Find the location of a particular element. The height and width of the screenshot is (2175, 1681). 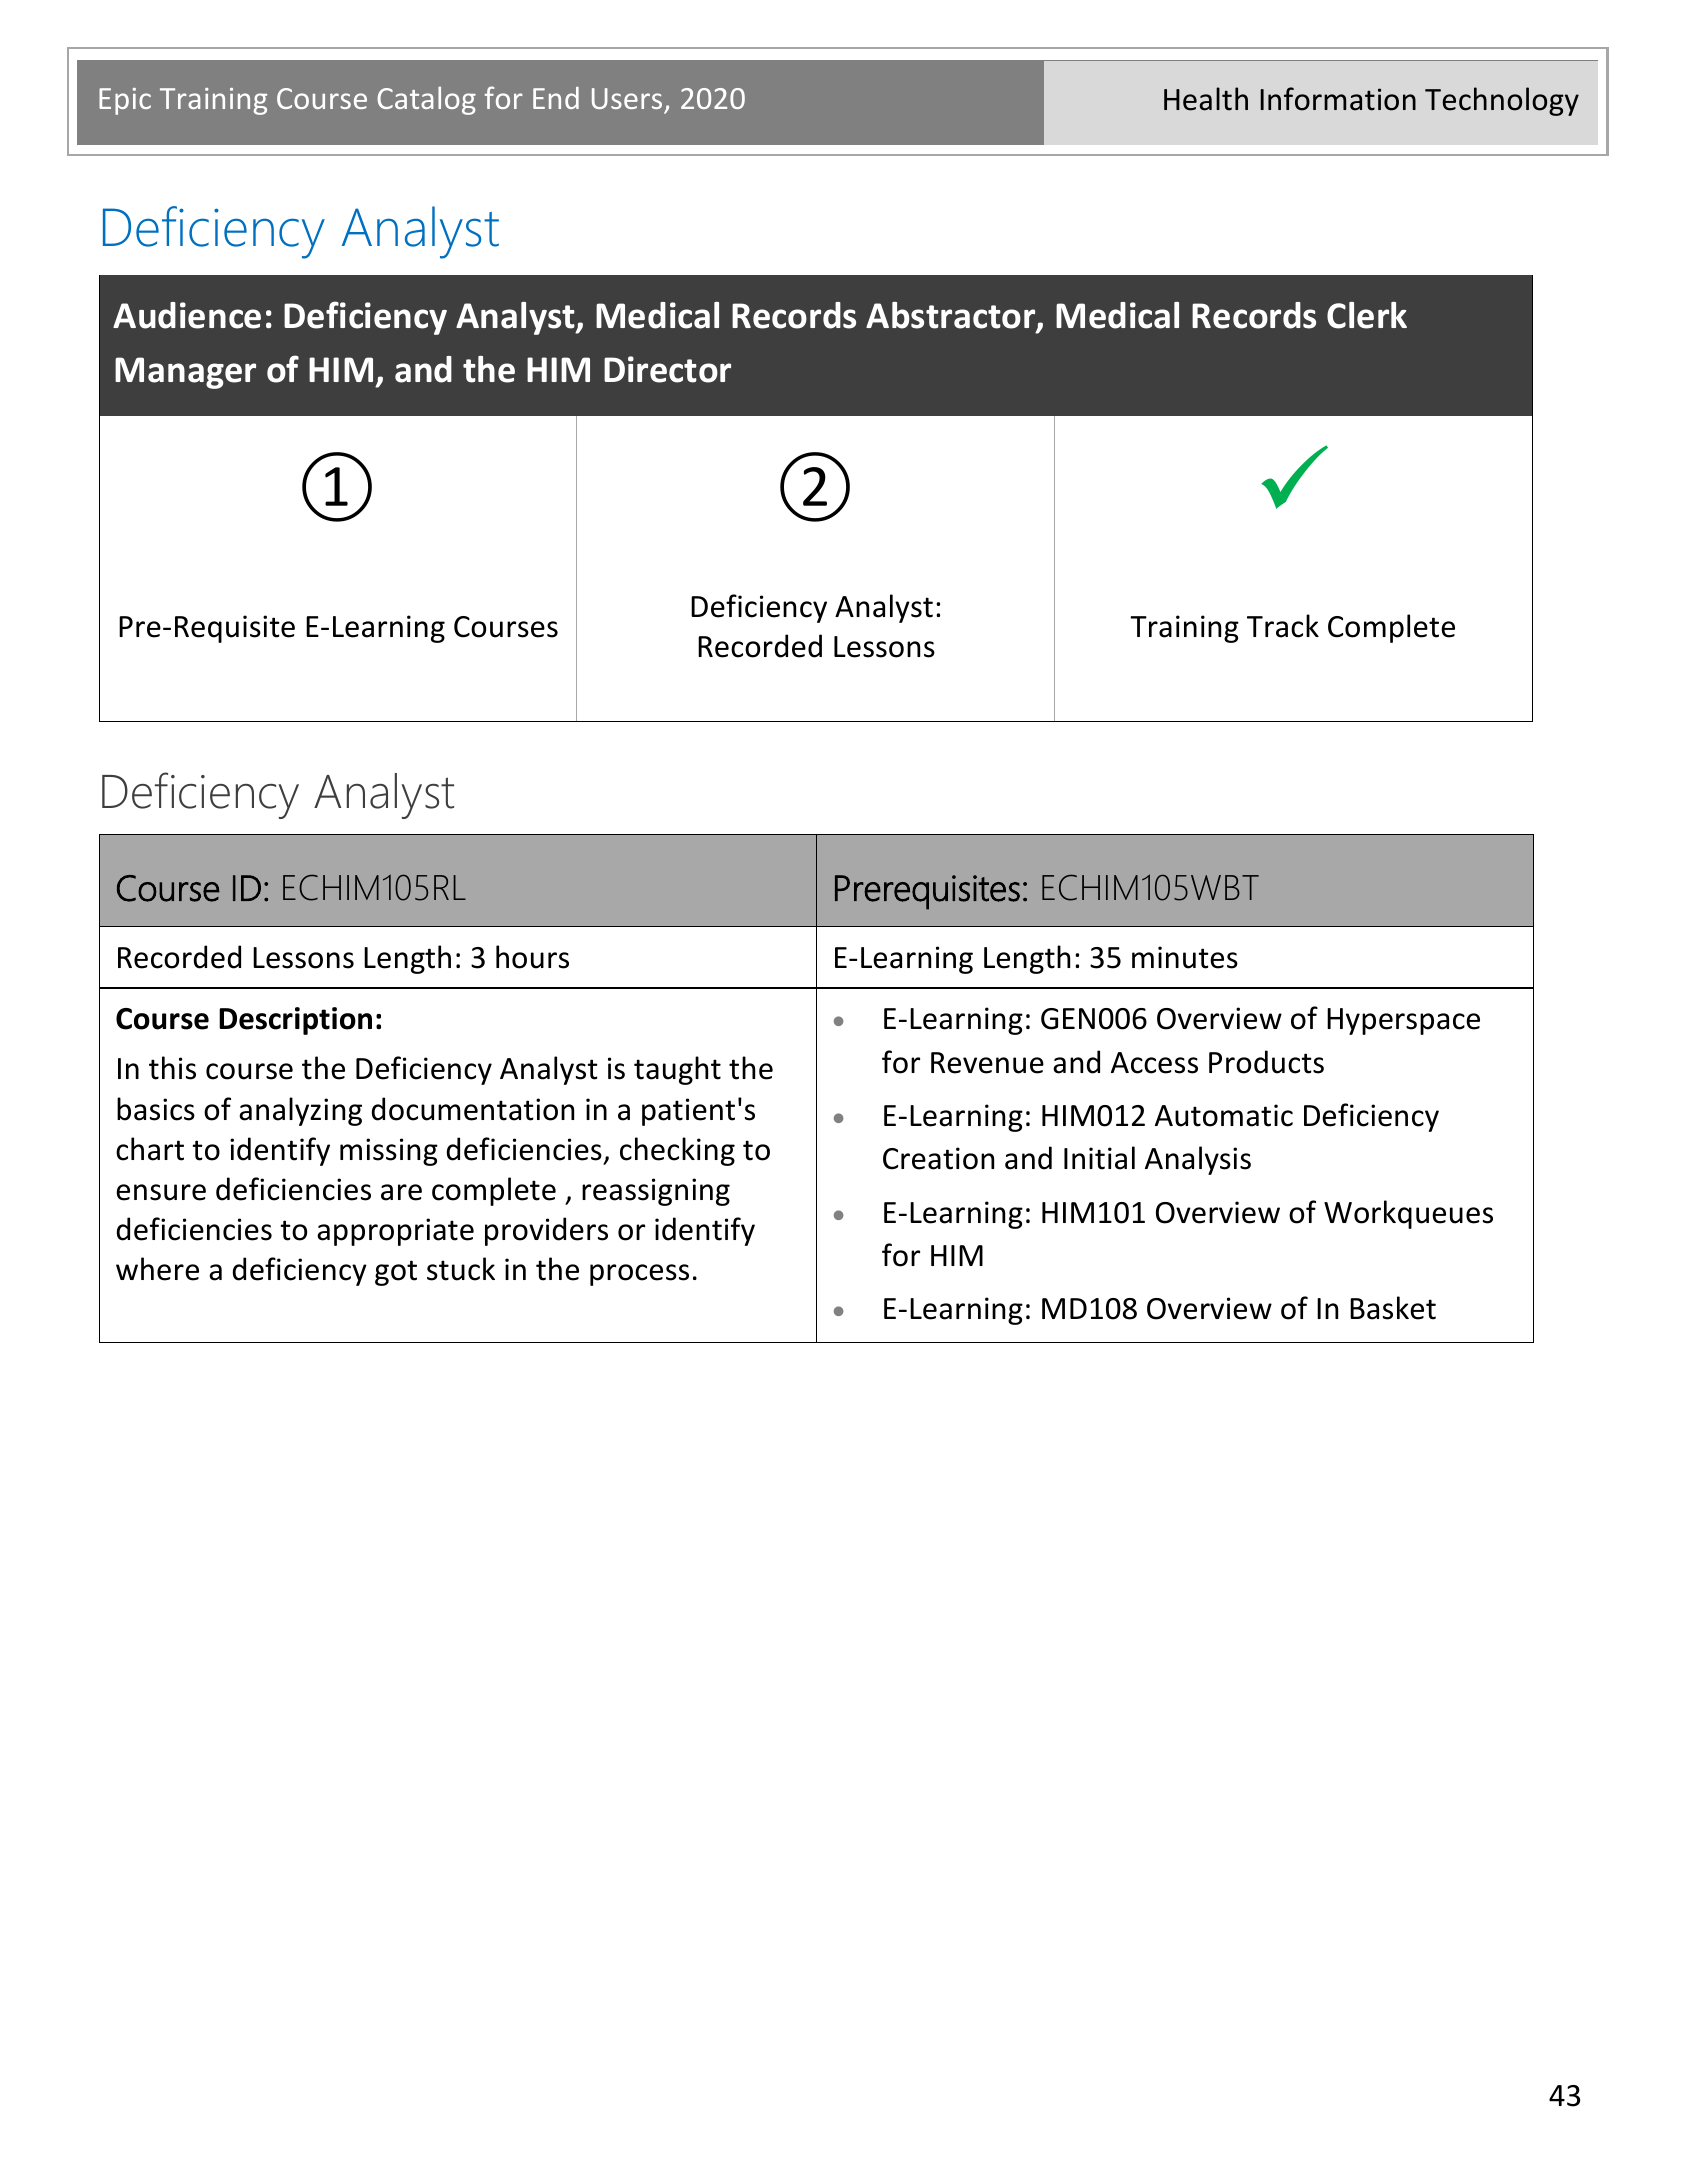

Information is located at coordinates (1338, 99).
